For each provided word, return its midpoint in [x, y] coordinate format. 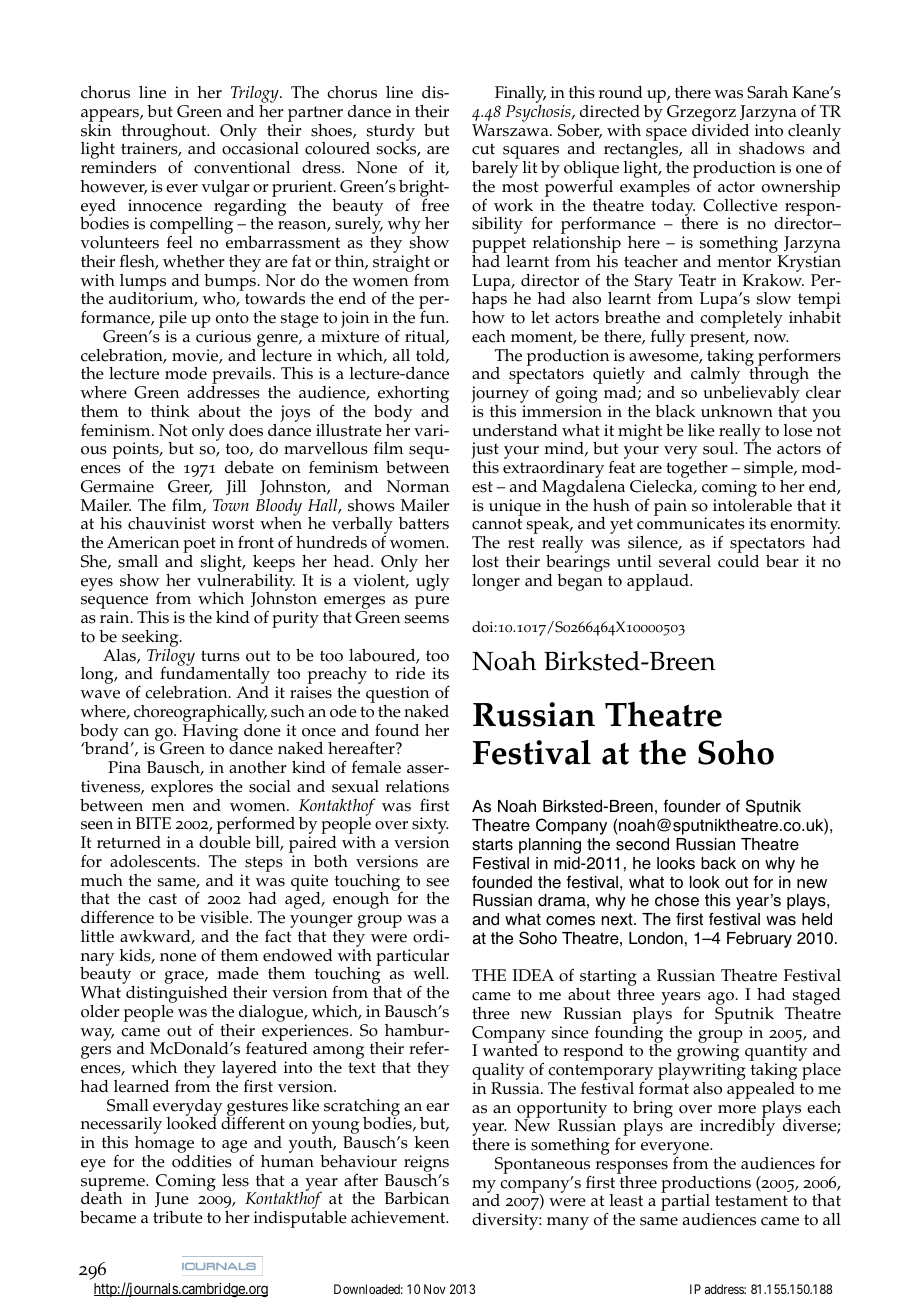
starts [492, 844]
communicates [691, 523]
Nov [435, 1289]
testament [751, 1201]
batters [424, 523]
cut [483, 149]
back [718, 863]
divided [720, 129]
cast [163, 899]
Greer [190, 487]
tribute [178, 1217]
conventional [242, 167]
